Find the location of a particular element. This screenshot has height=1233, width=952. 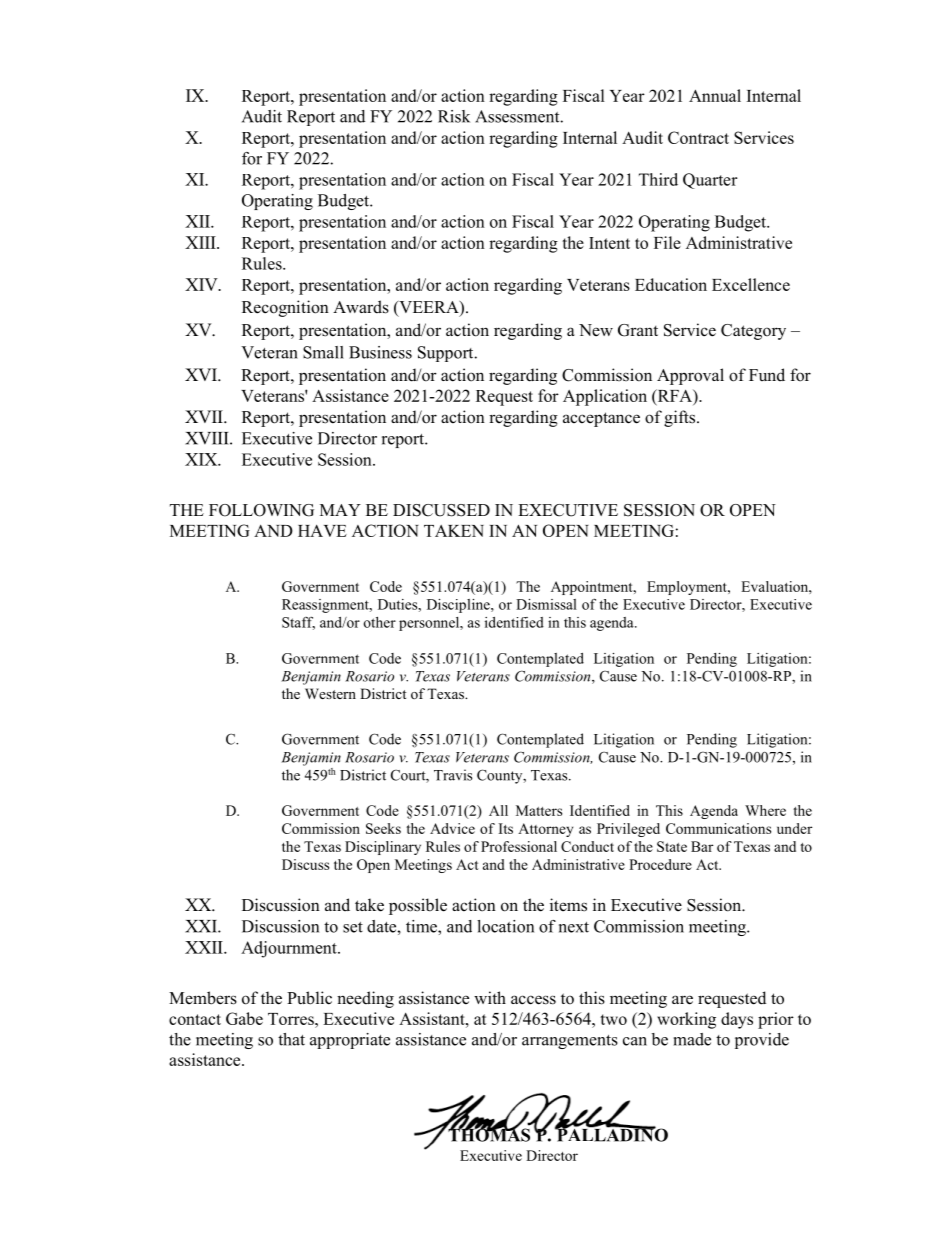

Where is located at coordinates (765, 810).
